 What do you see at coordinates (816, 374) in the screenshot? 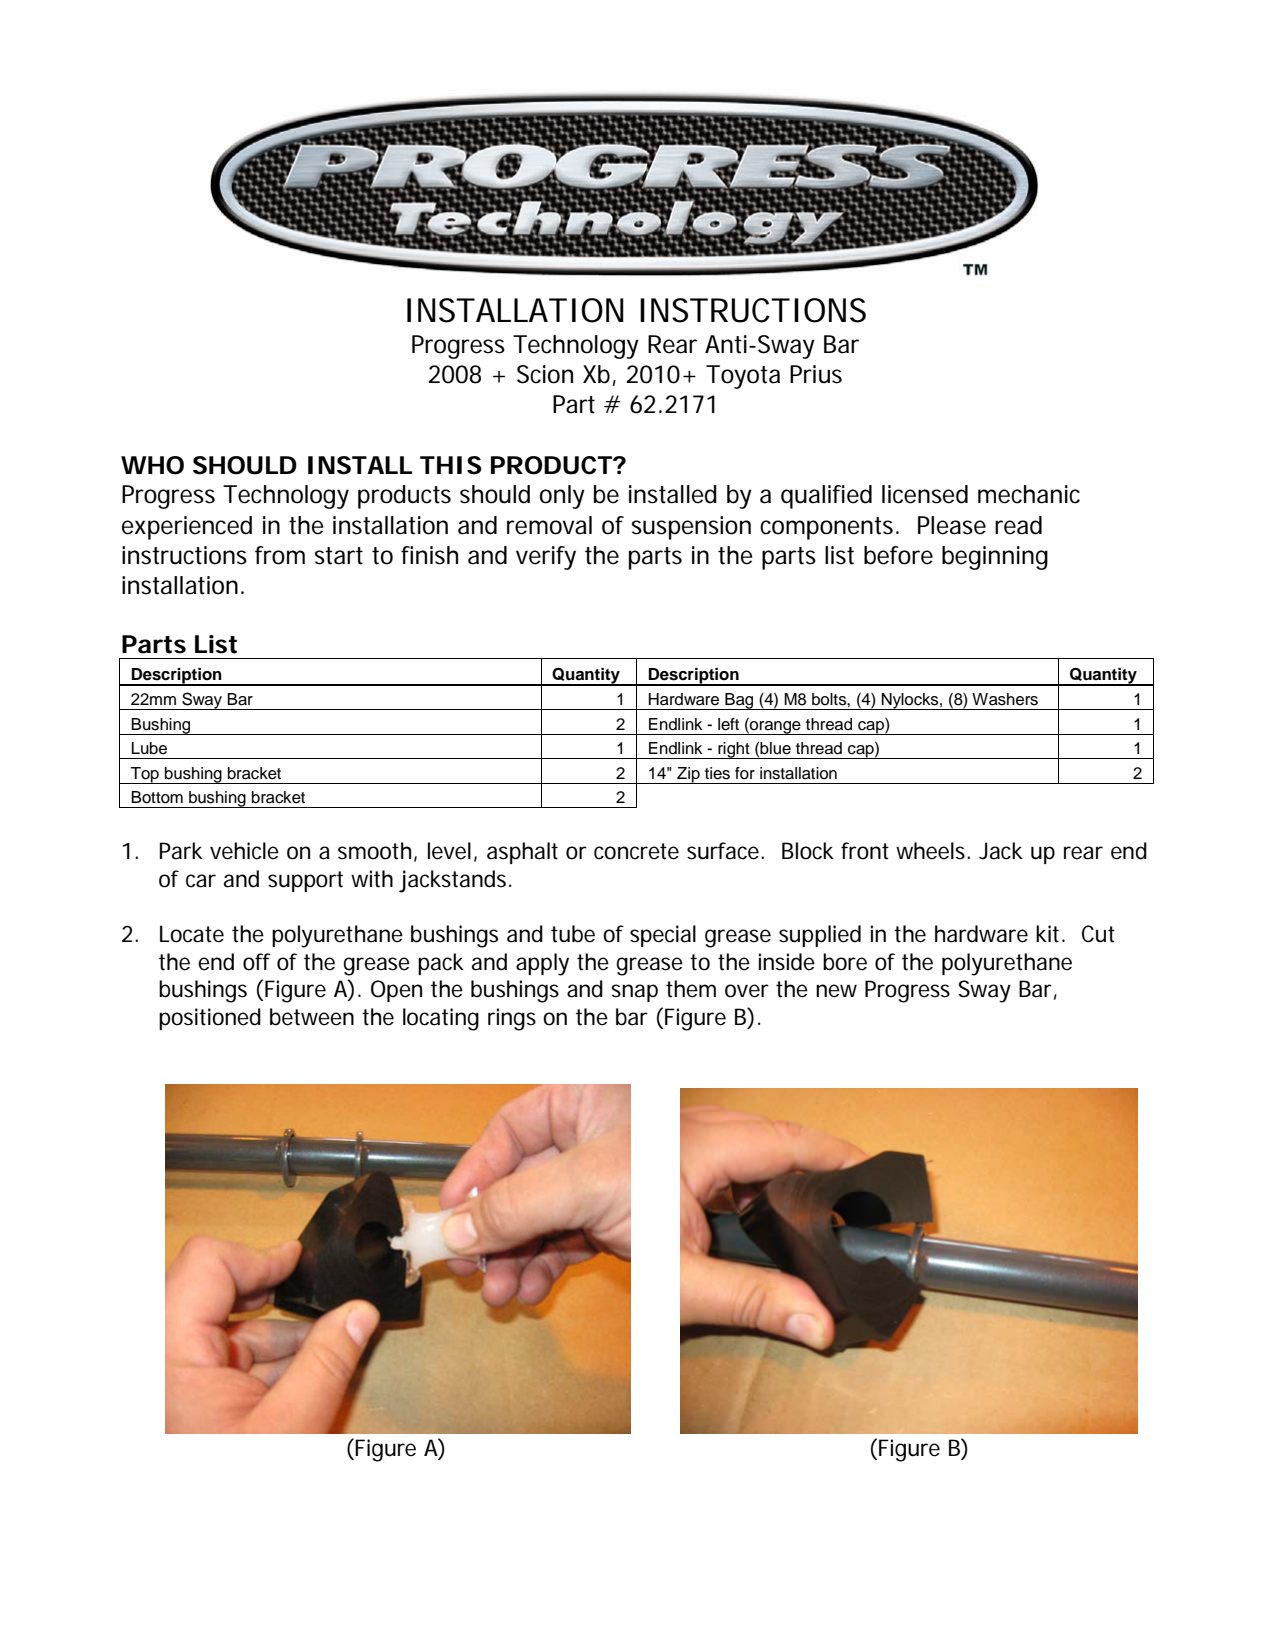
I see `Prius` at bounding box center [816, 374].
